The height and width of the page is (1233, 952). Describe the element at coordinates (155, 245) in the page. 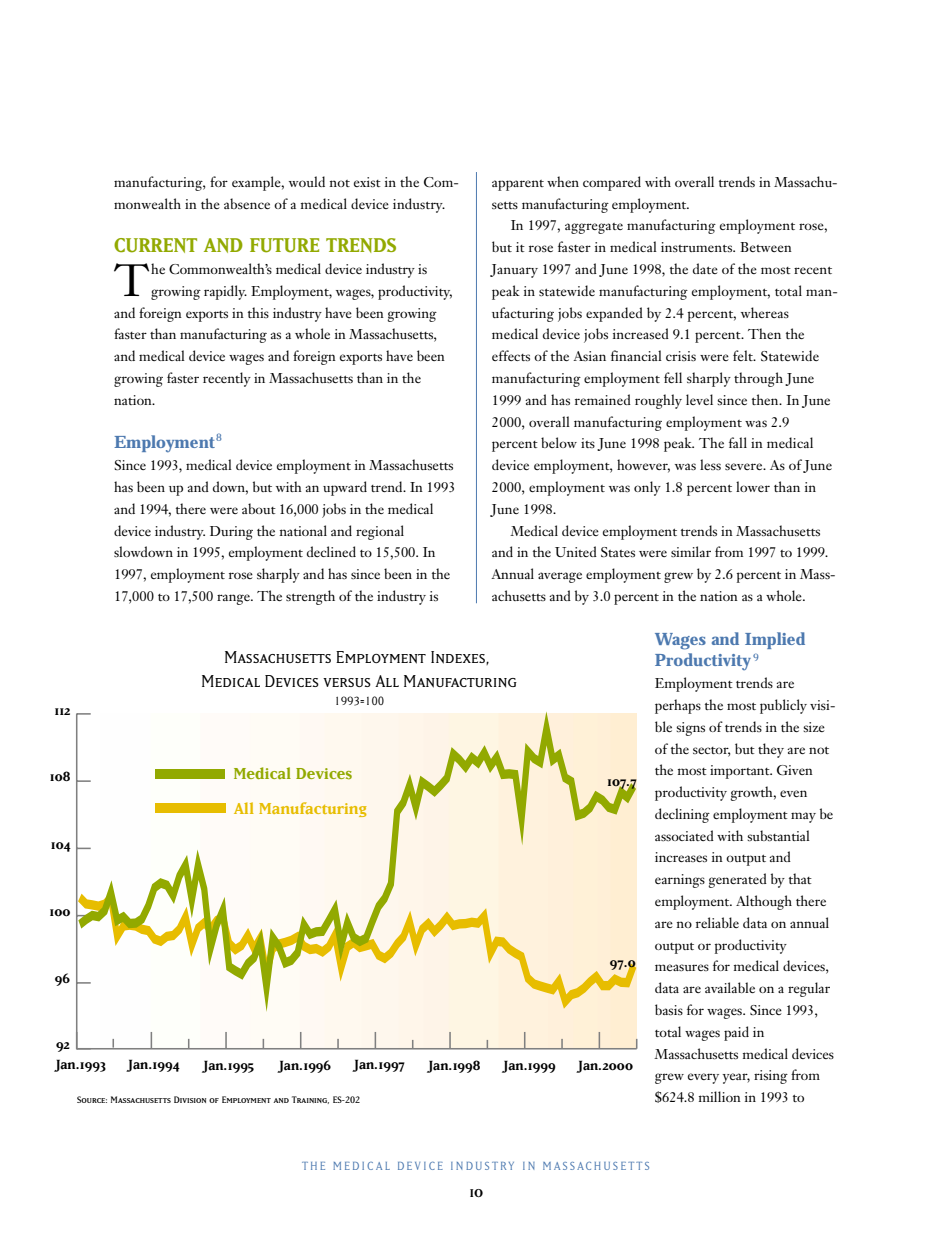

I see `CURRENT` at that location.
